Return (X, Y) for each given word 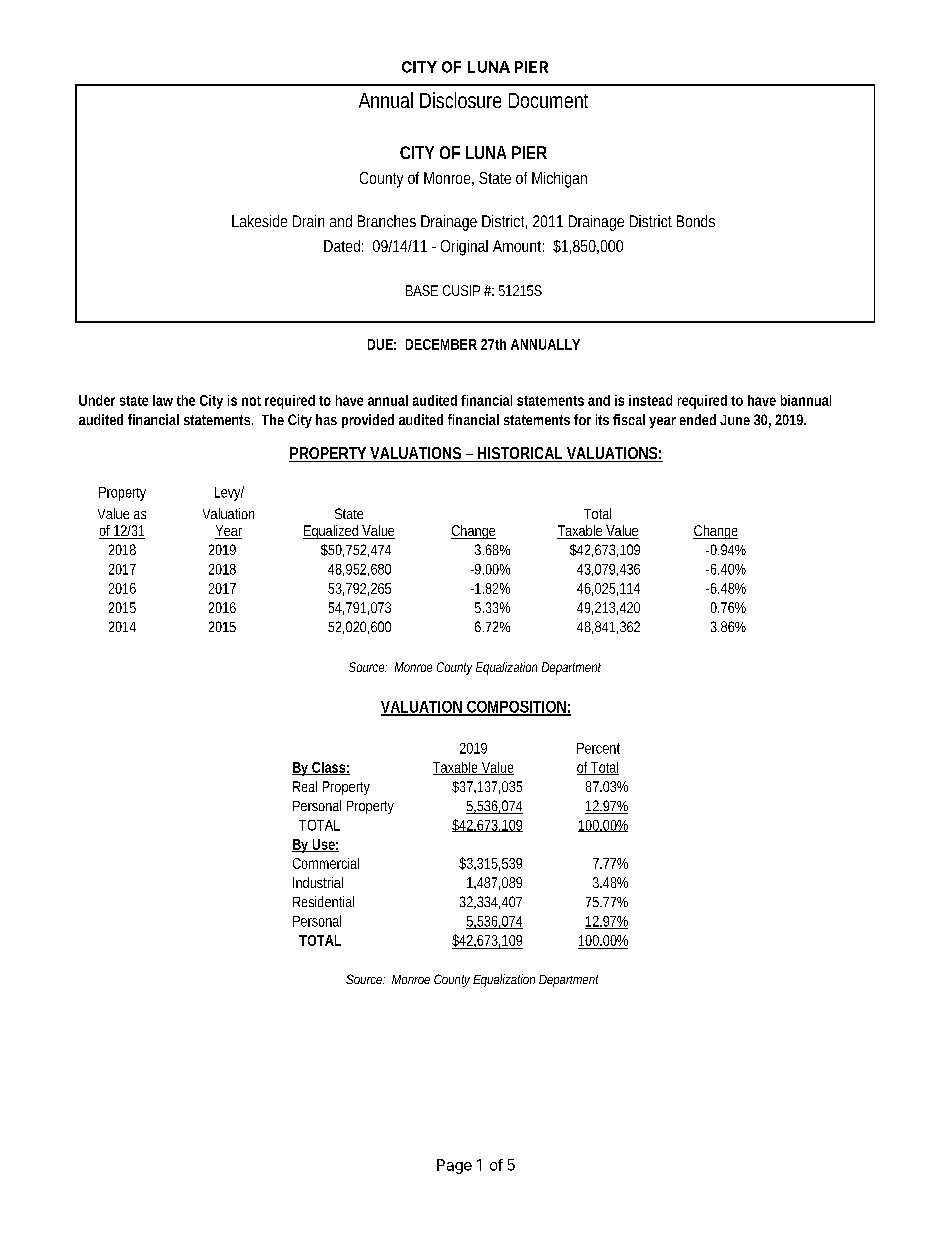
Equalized (332, 532)
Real (305, 786)
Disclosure (460, 100)
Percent (598, 748)
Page (454, 1166)
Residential (323, 901)
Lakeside (259, 221)
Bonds (696, 221)
